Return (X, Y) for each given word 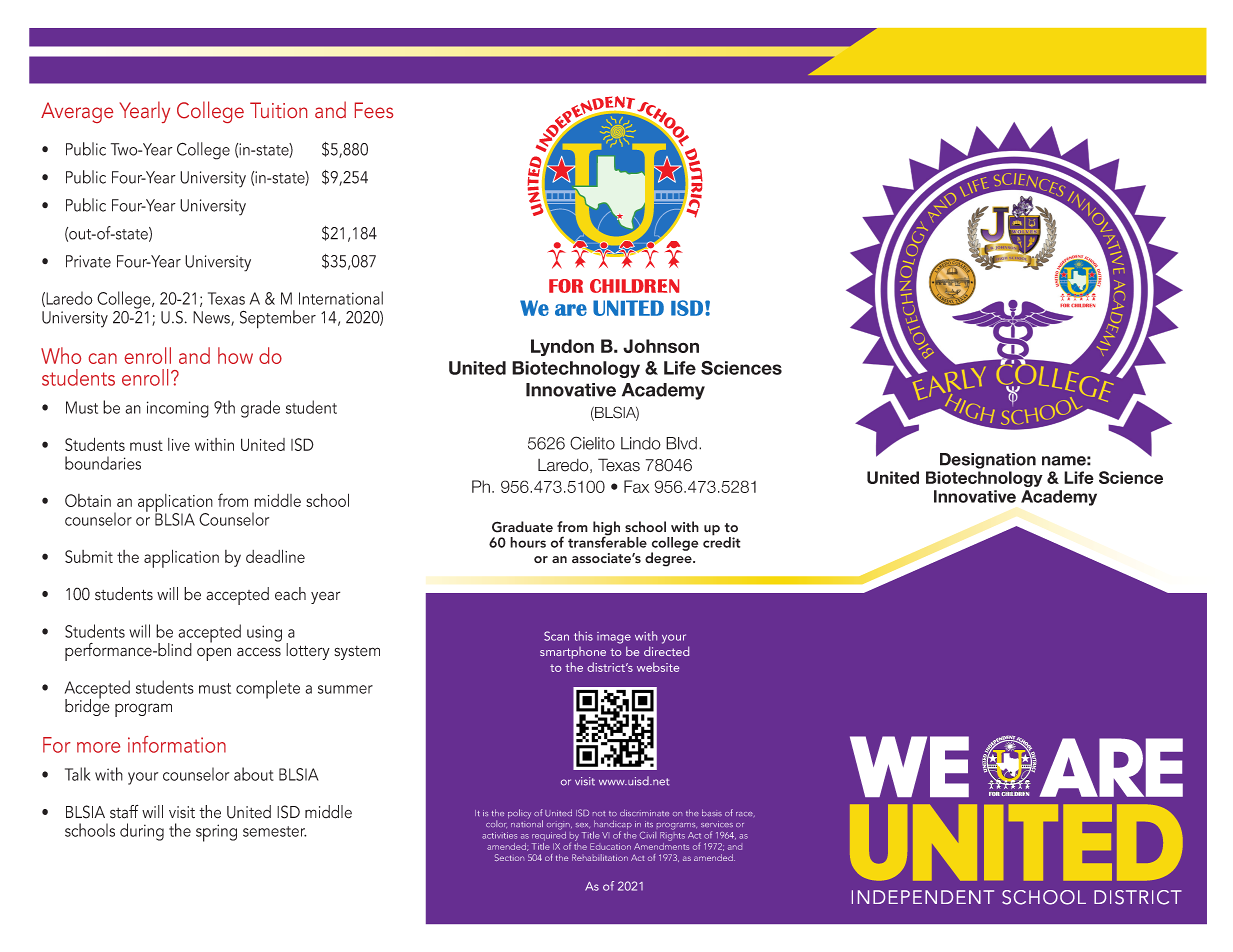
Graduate (522, 527)
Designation (988, 461)
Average (77, 112)
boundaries (103, 463)
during (142, 832)
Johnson (661, 346)
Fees (374, 110)
